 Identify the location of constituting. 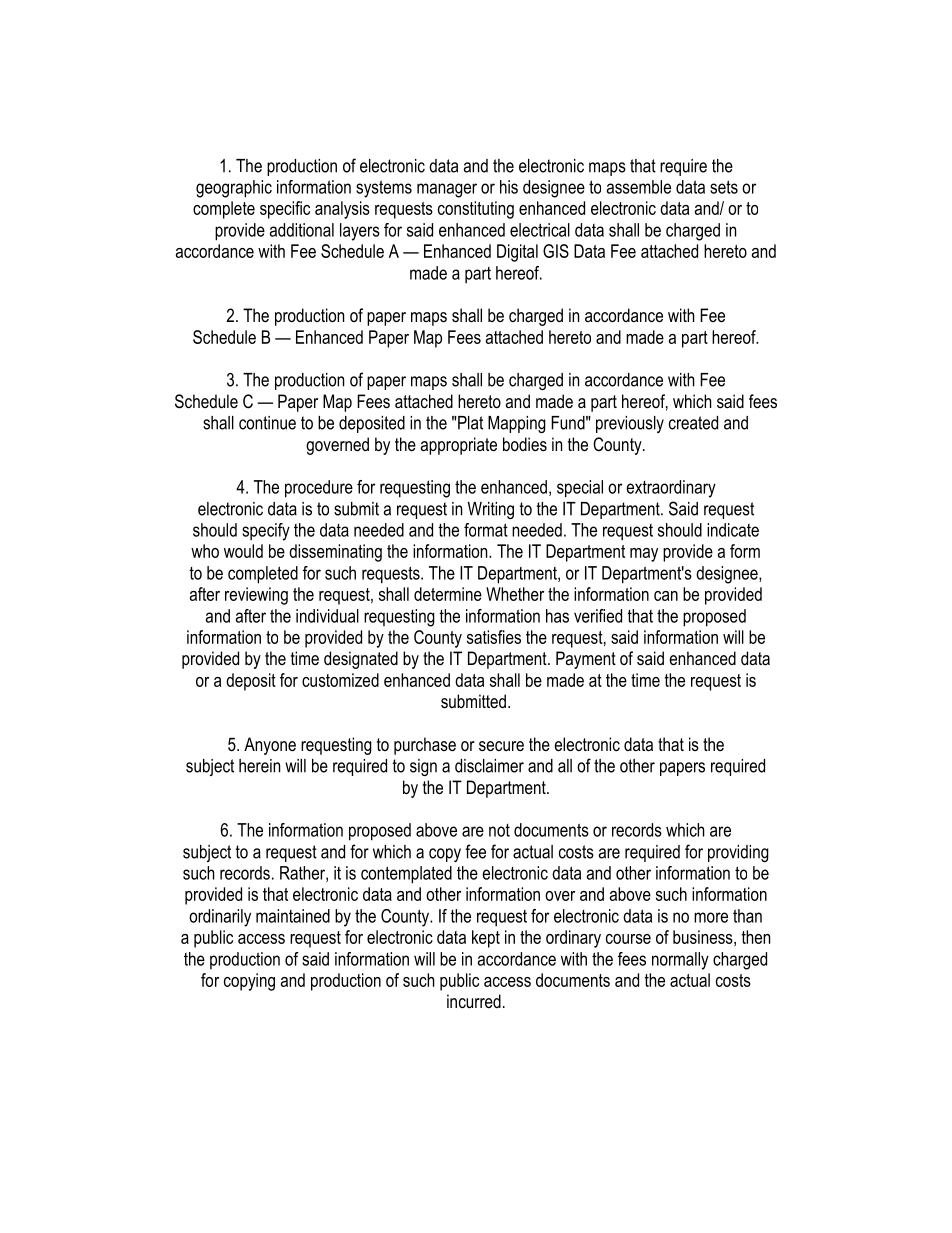
(476, 210).
